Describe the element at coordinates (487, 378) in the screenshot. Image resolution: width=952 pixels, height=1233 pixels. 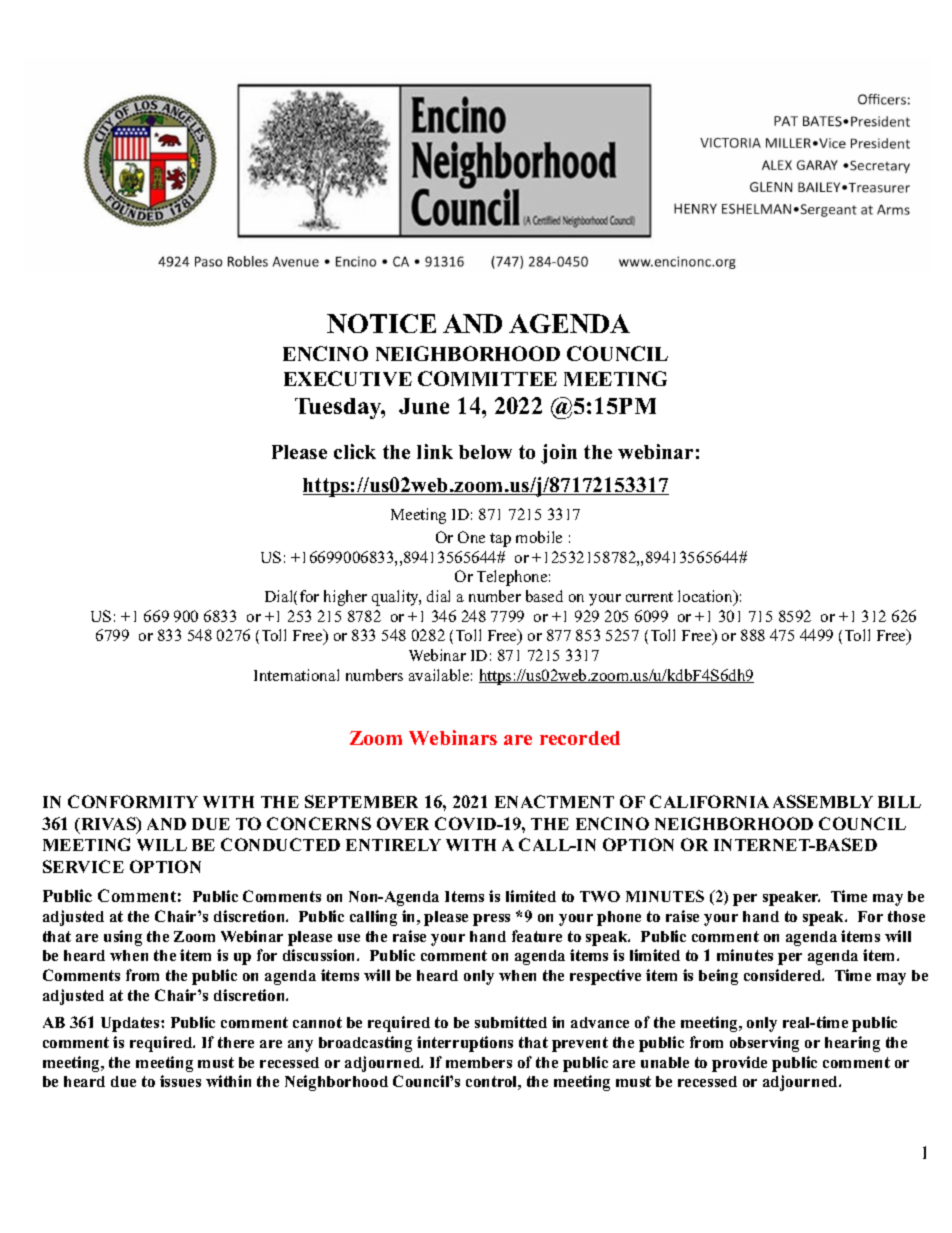
I see `COMMITTEE` at that location.
